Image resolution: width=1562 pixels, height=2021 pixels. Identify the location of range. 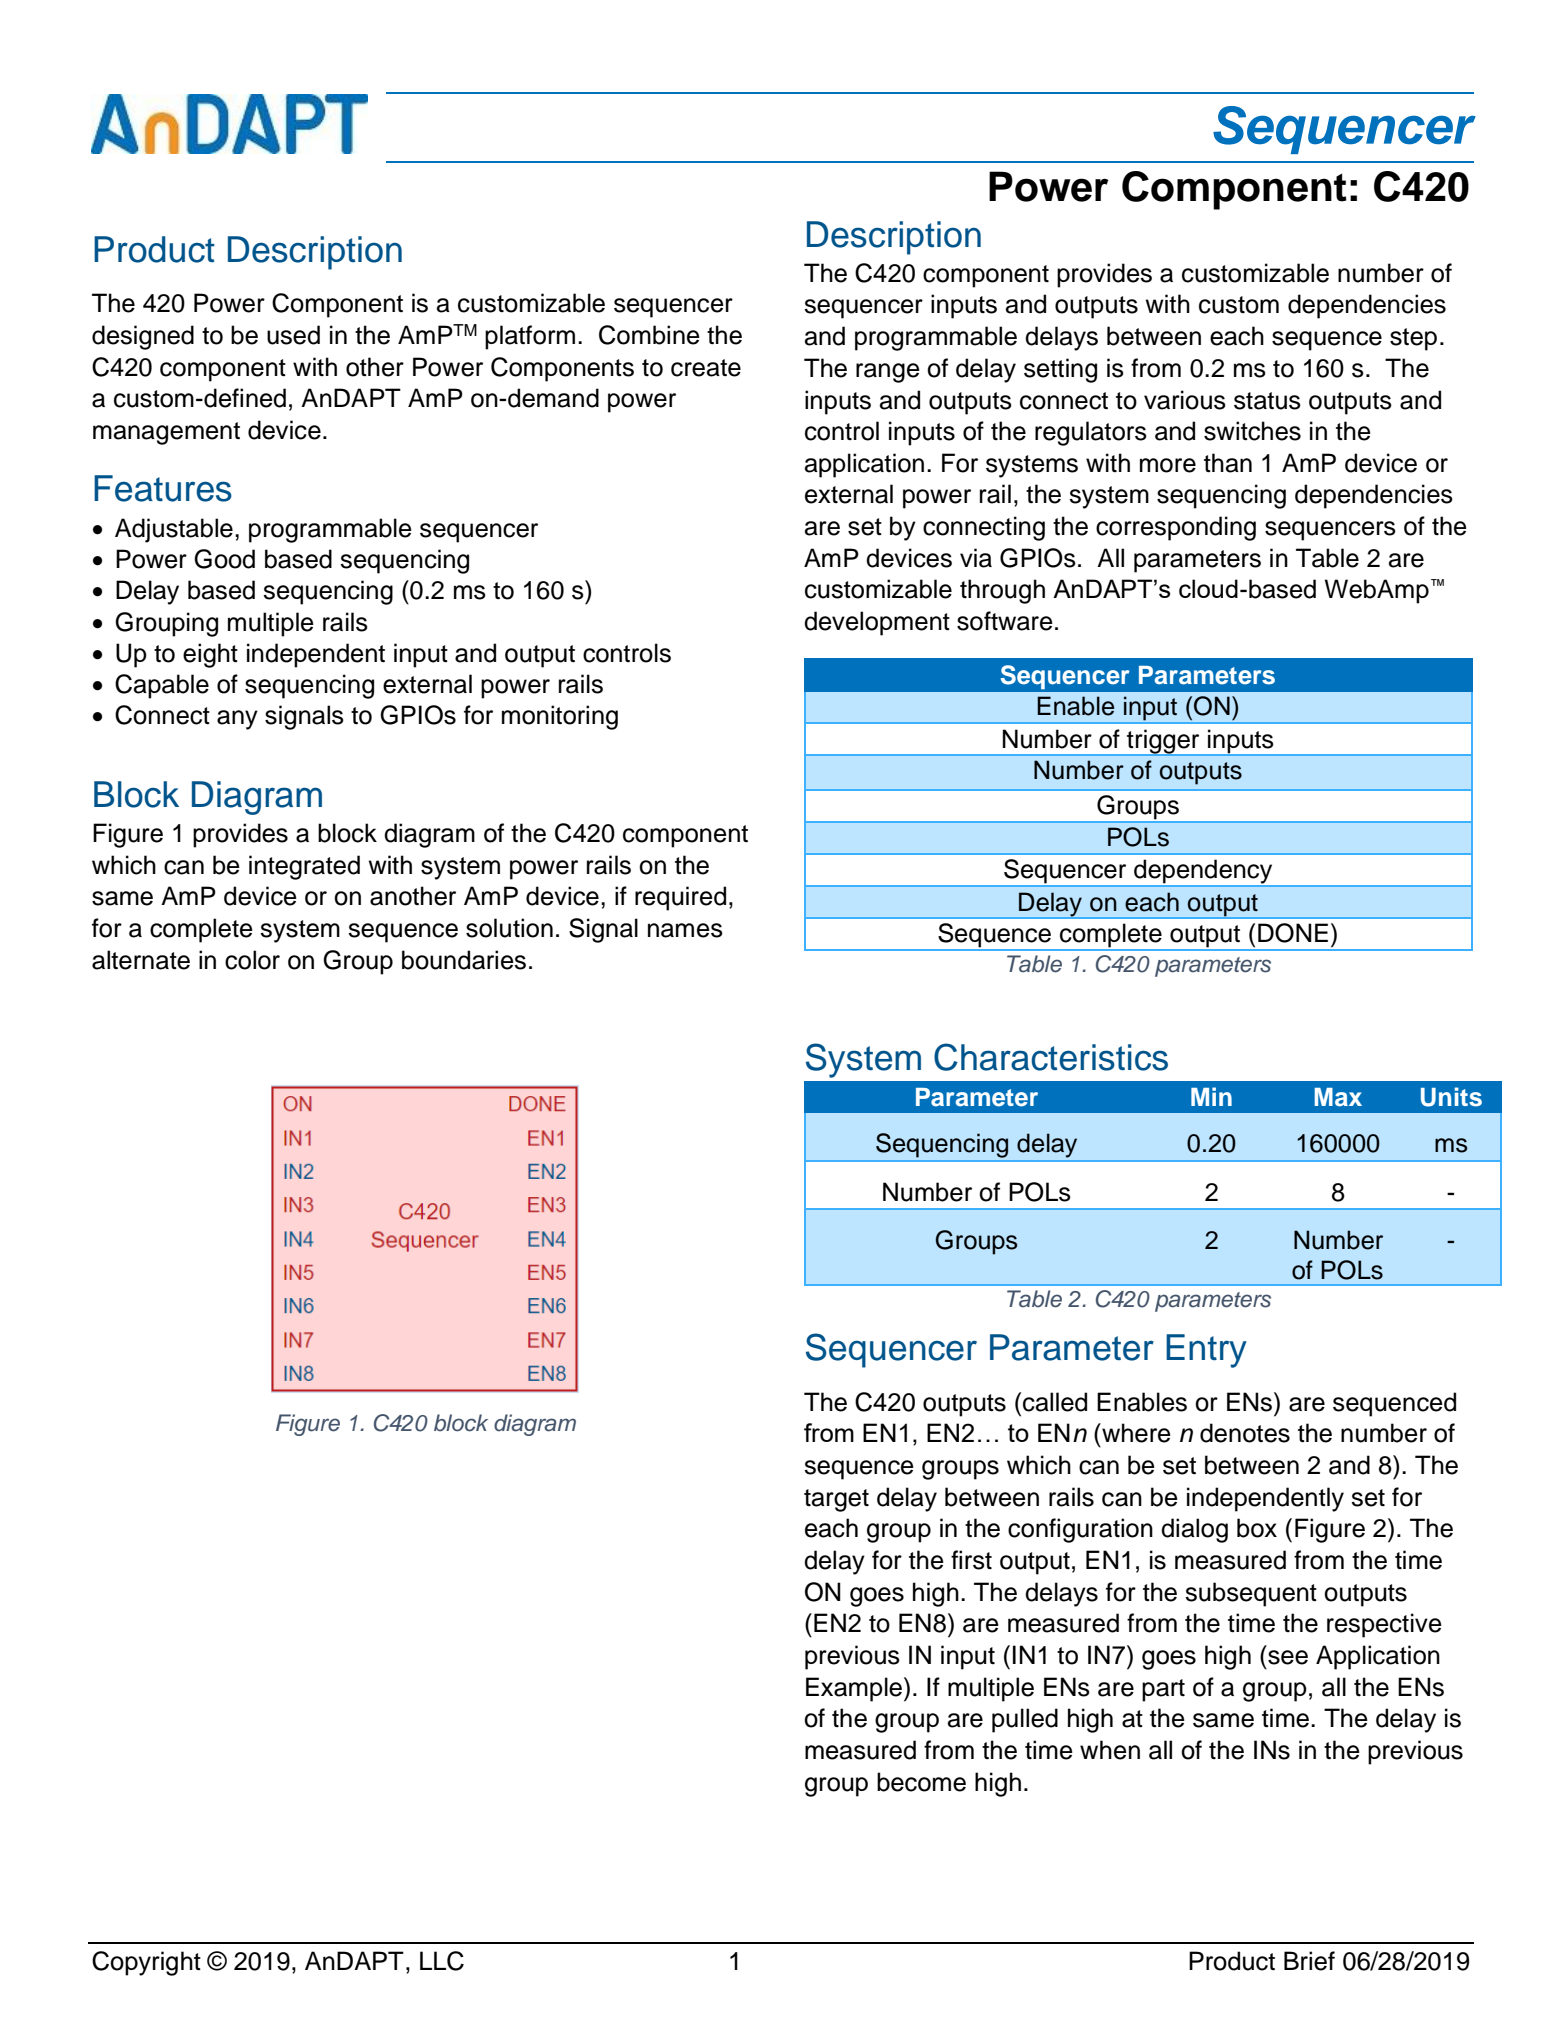
(888, 373).
